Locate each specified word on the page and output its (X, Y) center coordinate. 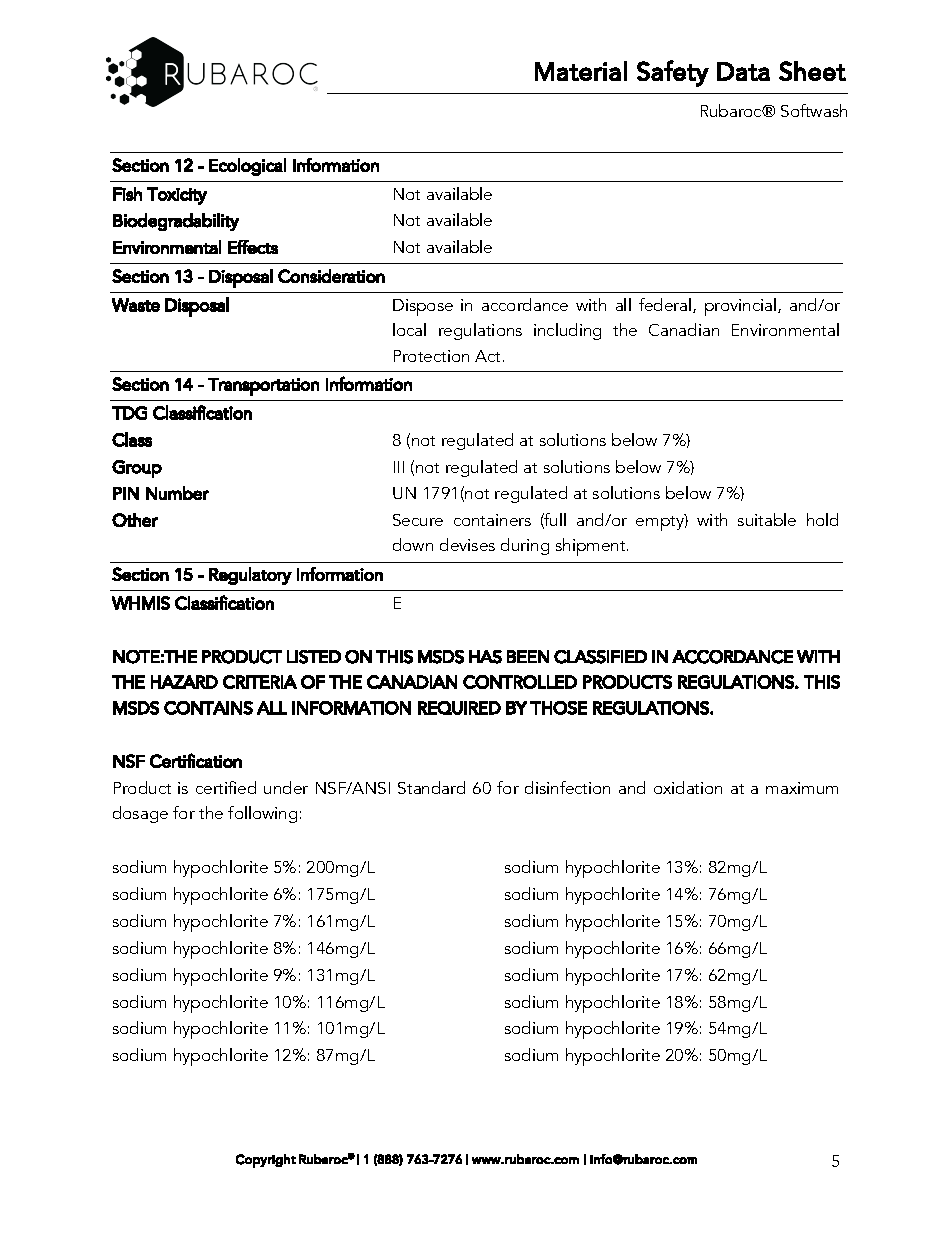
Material (581, 71)
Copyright (266, 1161)
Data (743, 71)
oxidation (688, 787)
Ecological (247, 167)
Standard (431, 787)
